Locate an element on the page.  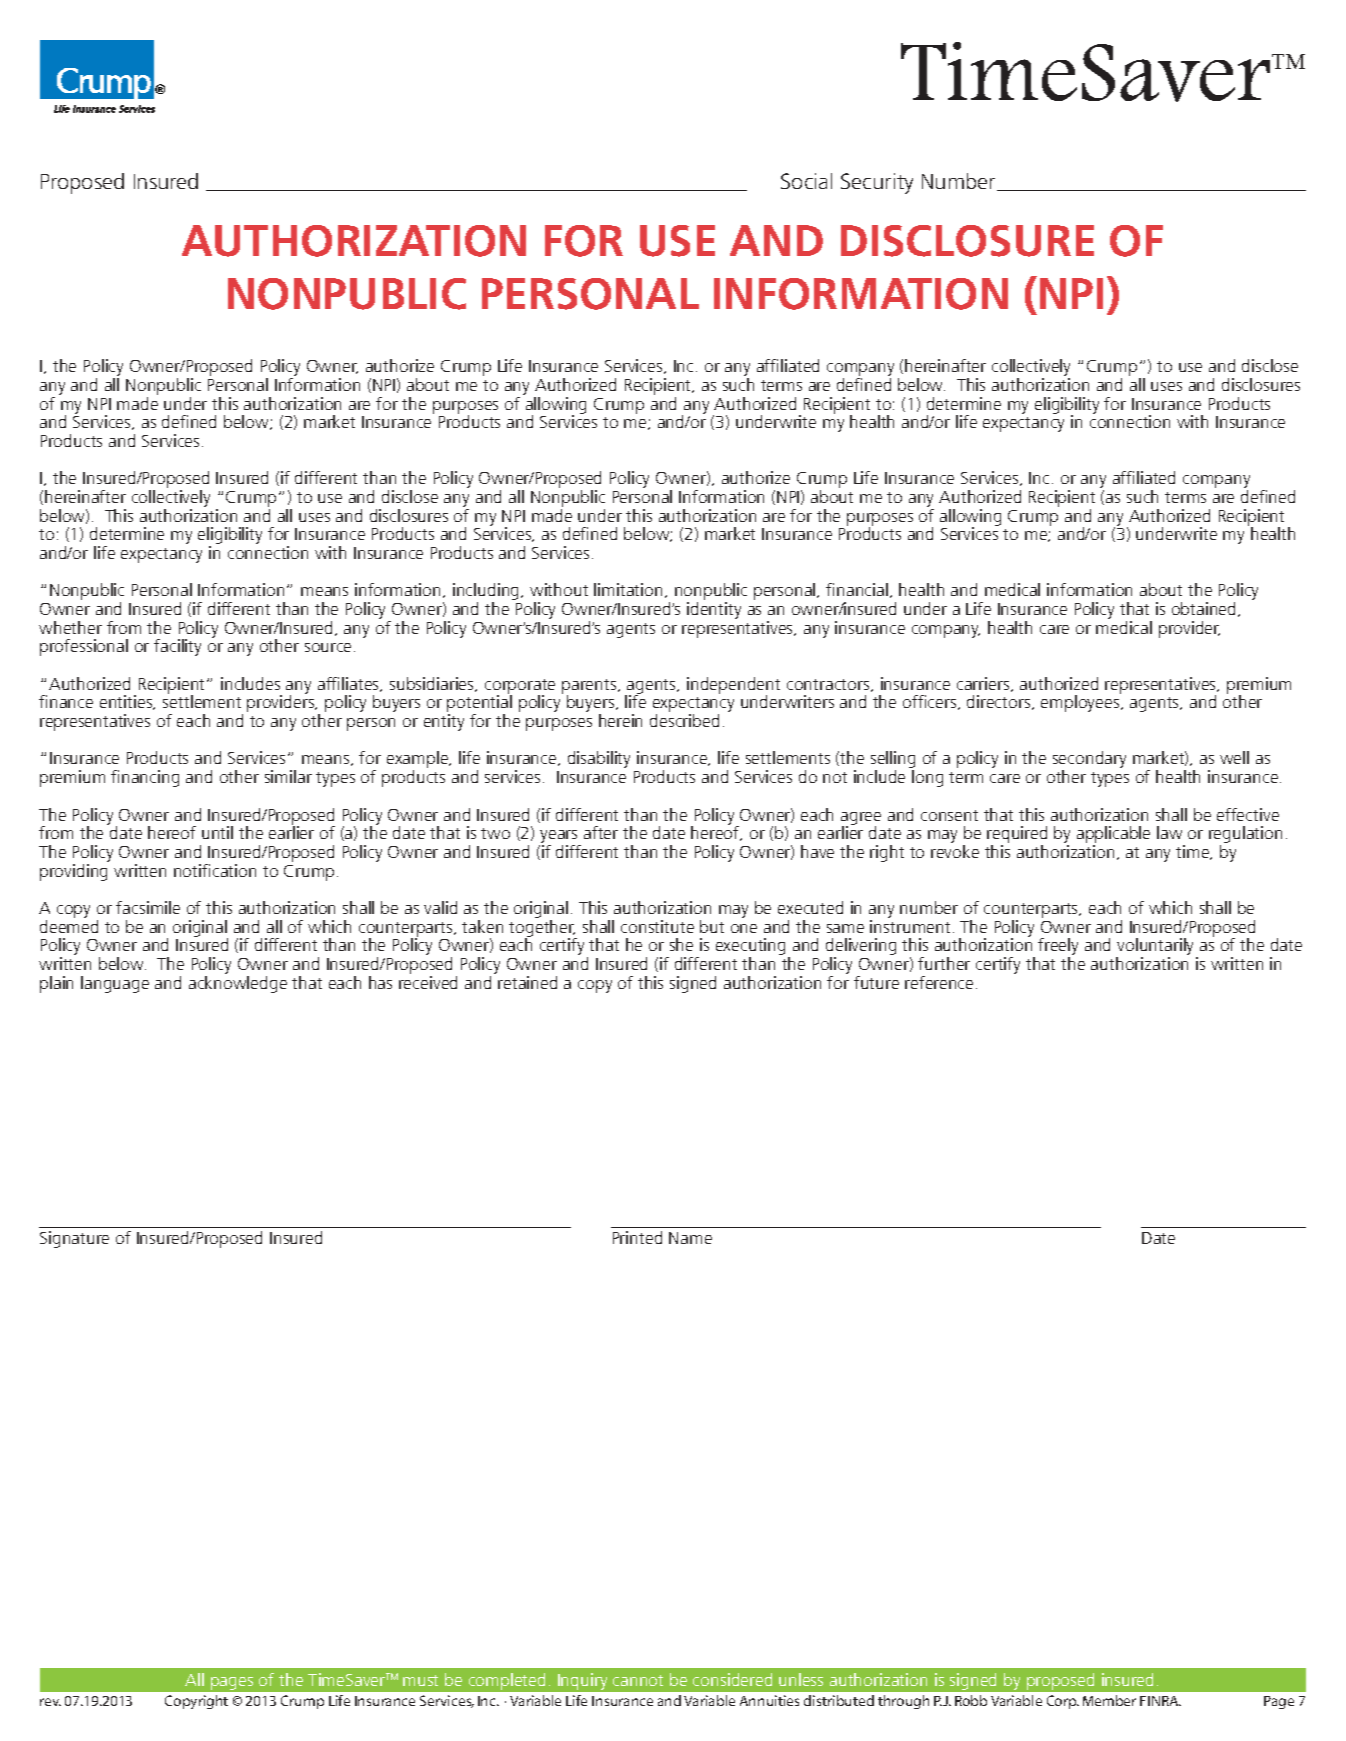
facsimile is located at coordinates (148, 907).
